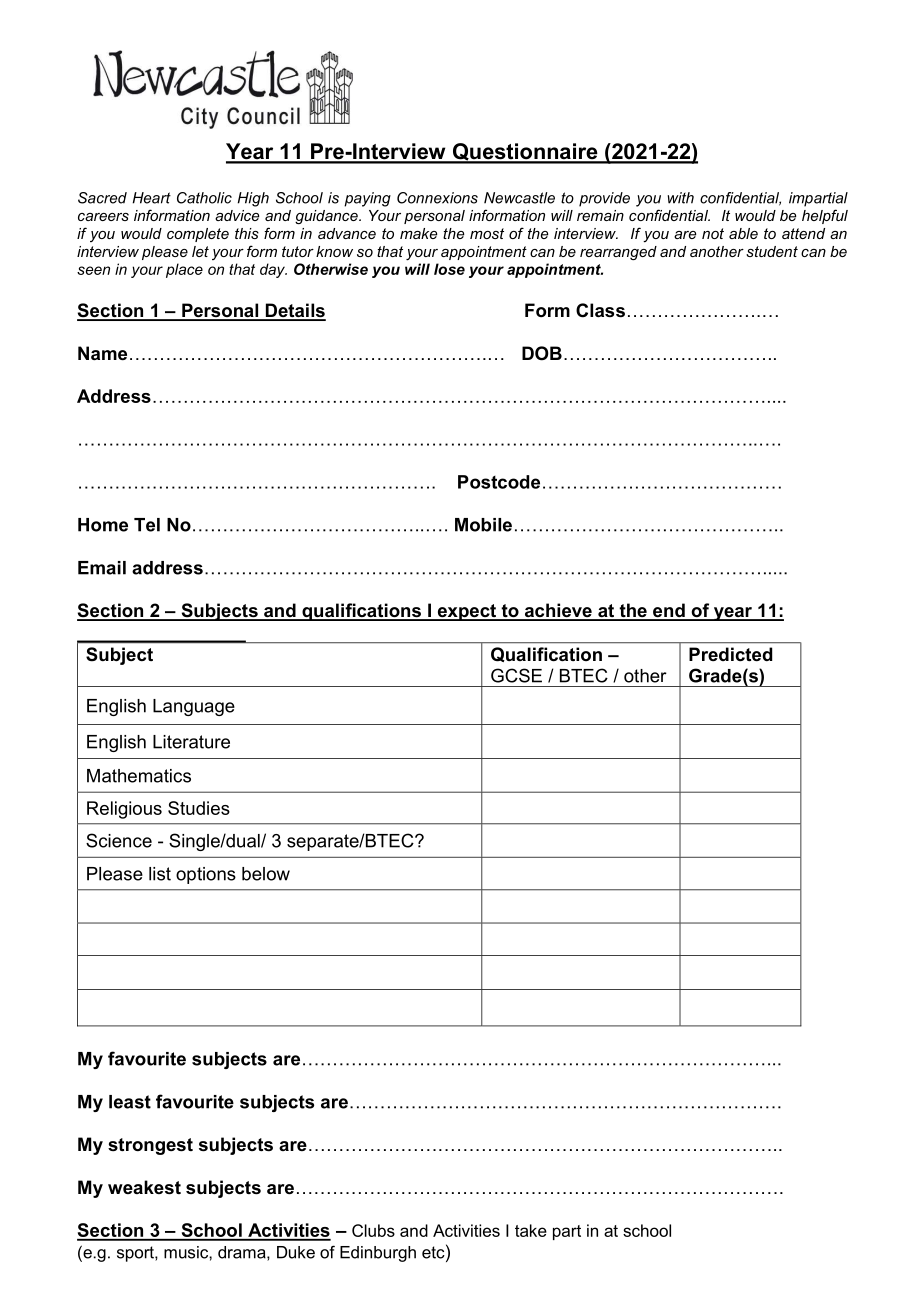  What do you see at coordinates (680, 198) in the image?
I see `with` at bounding box center [680, 198].
